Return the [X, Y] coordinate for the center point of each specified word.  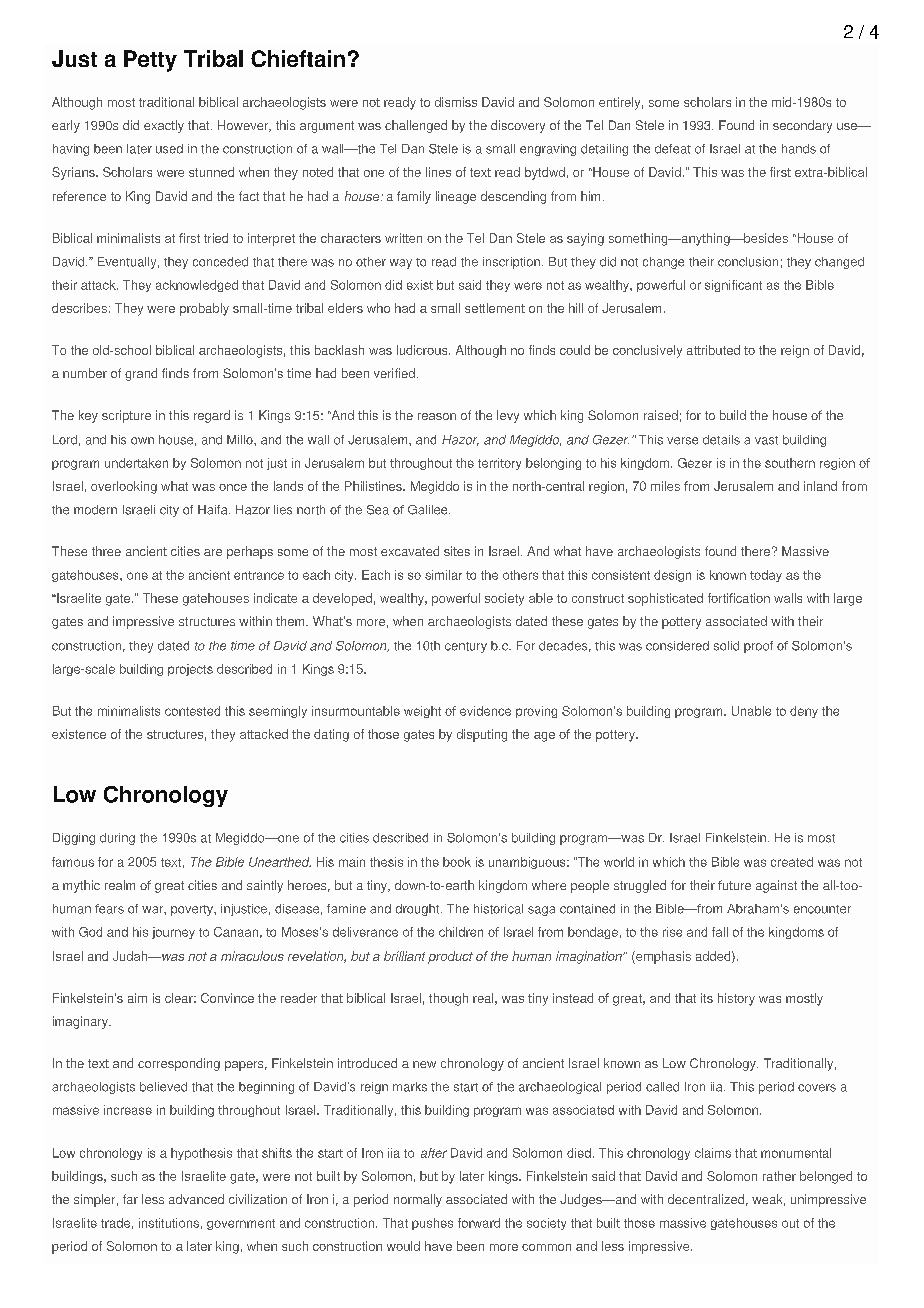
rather [779, 1176]
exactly [164, 126]
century [466, 647]
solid [726, 646]
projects [190, 670]
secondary [802, 126]
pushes [432, 1224]
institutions [169, 1223]
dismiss [456, 102]
